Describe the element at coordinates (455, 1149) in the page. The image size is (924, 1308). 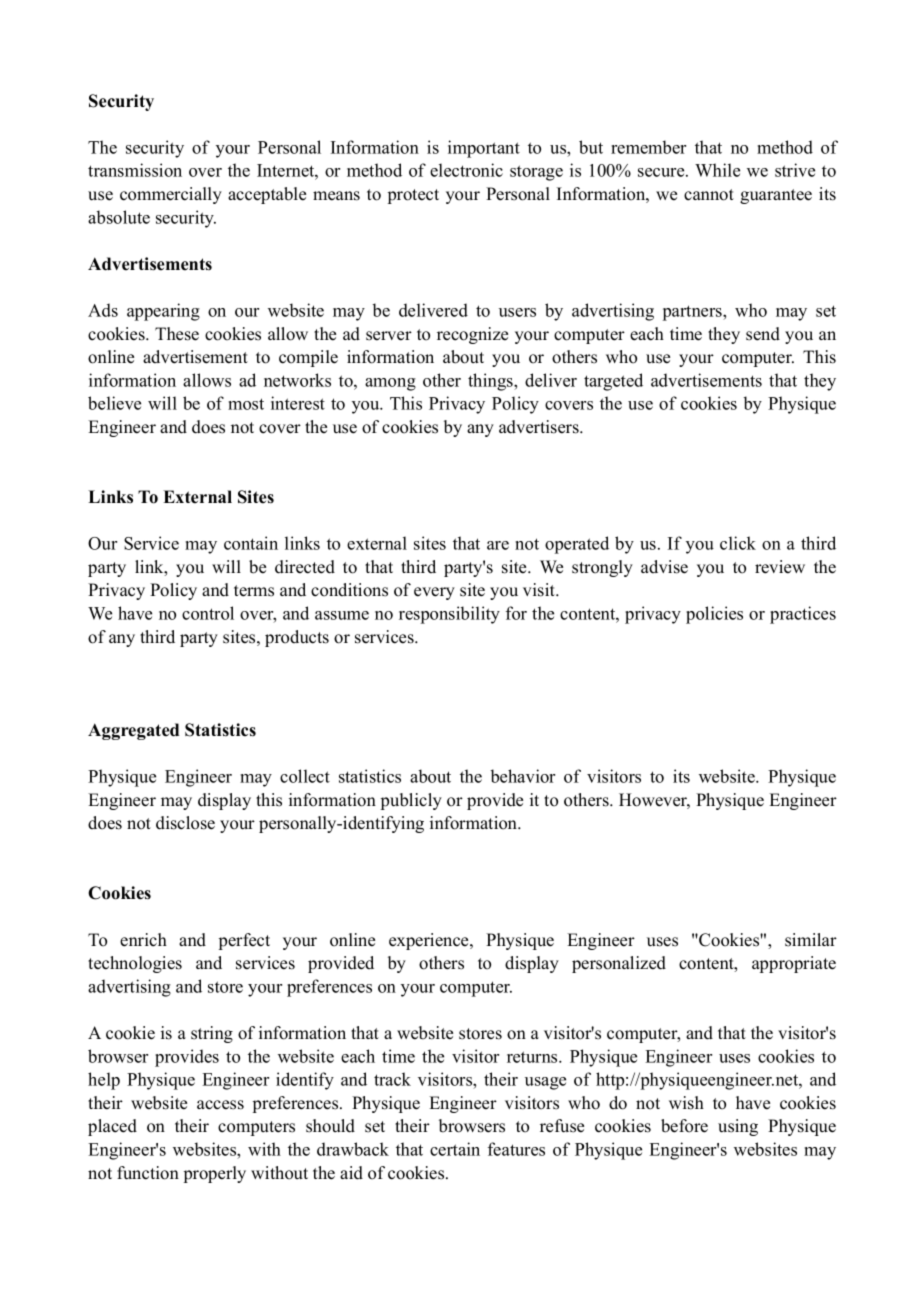
I see `certain` at that location.
